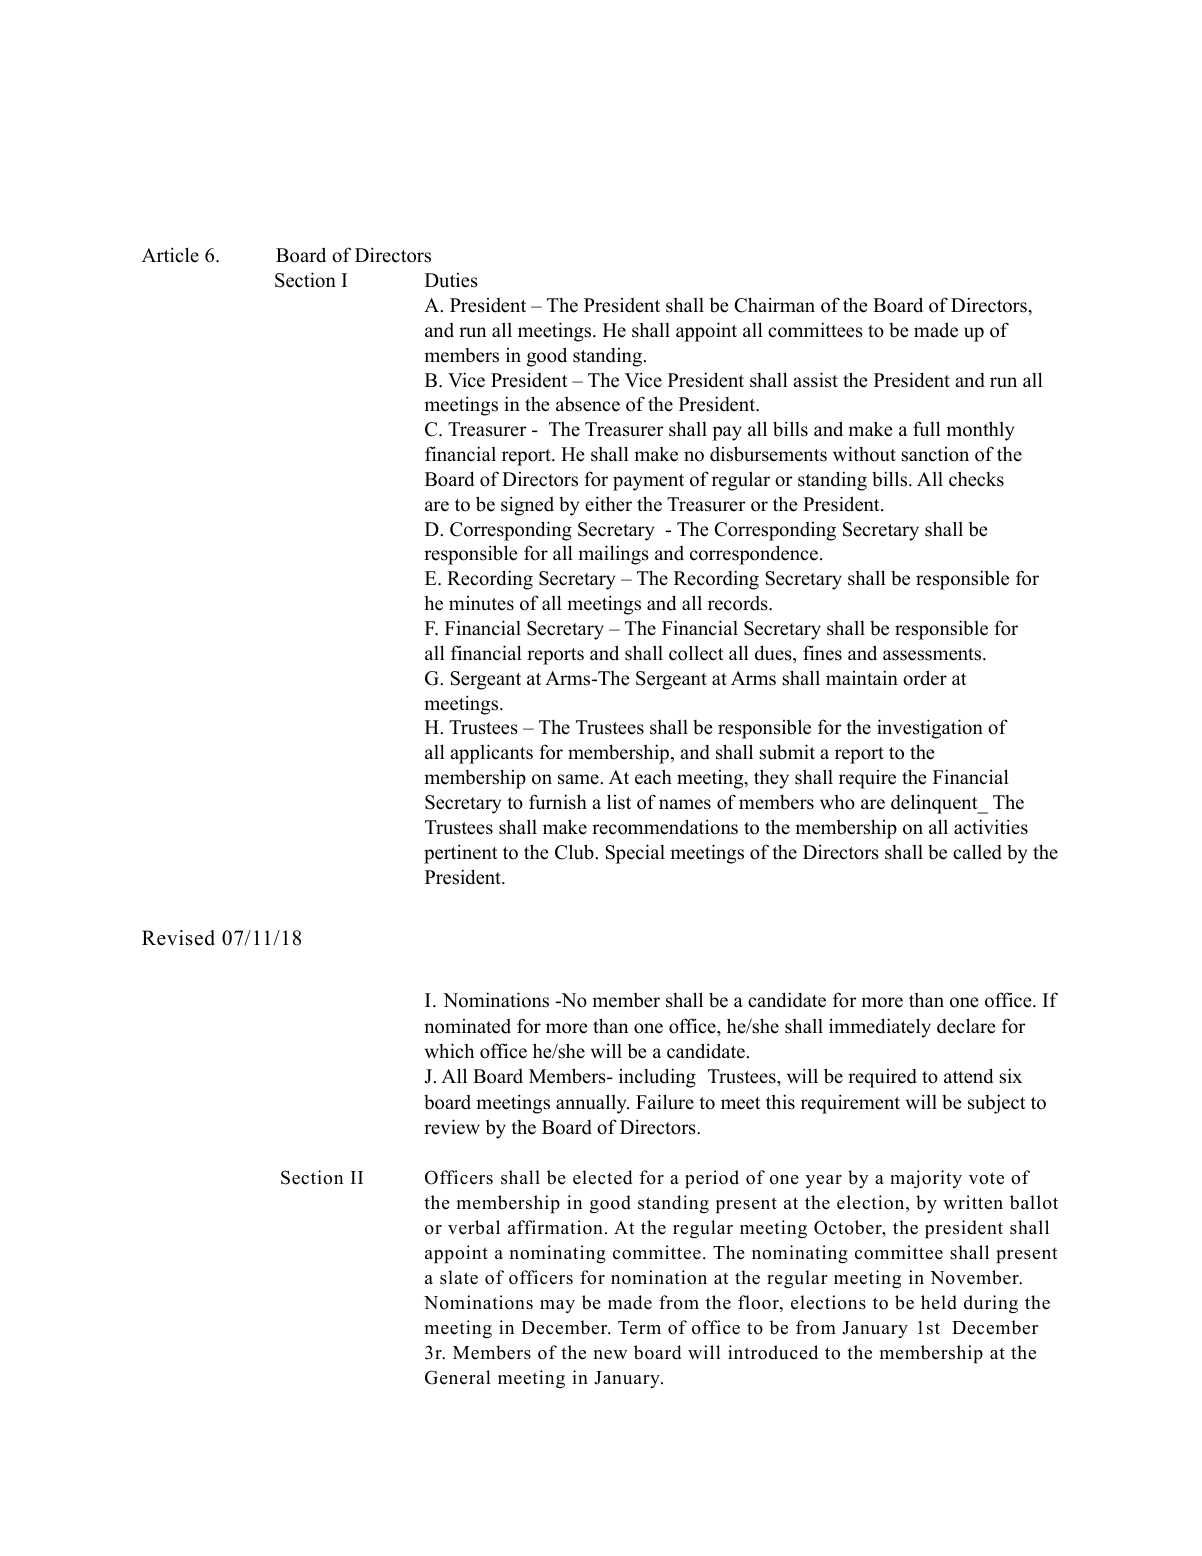 This screenshot has width=1202, height=1556. What do you see at coordinates (481, 603) in the screenshot?
I see `minutes` at bounding box center [481, 603].
